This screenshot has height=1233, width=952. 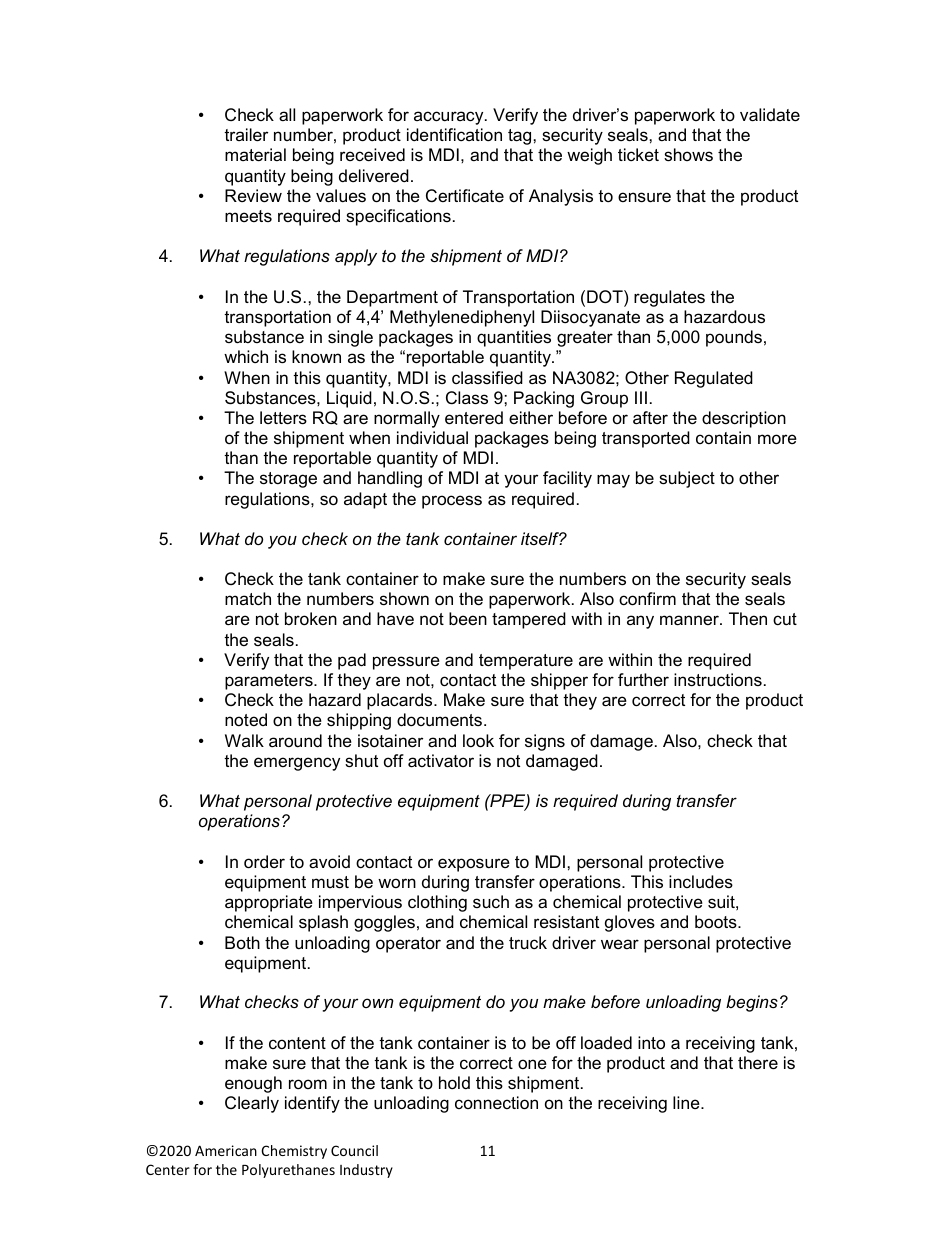 I want to click on which, so click(x=246, y=356).
